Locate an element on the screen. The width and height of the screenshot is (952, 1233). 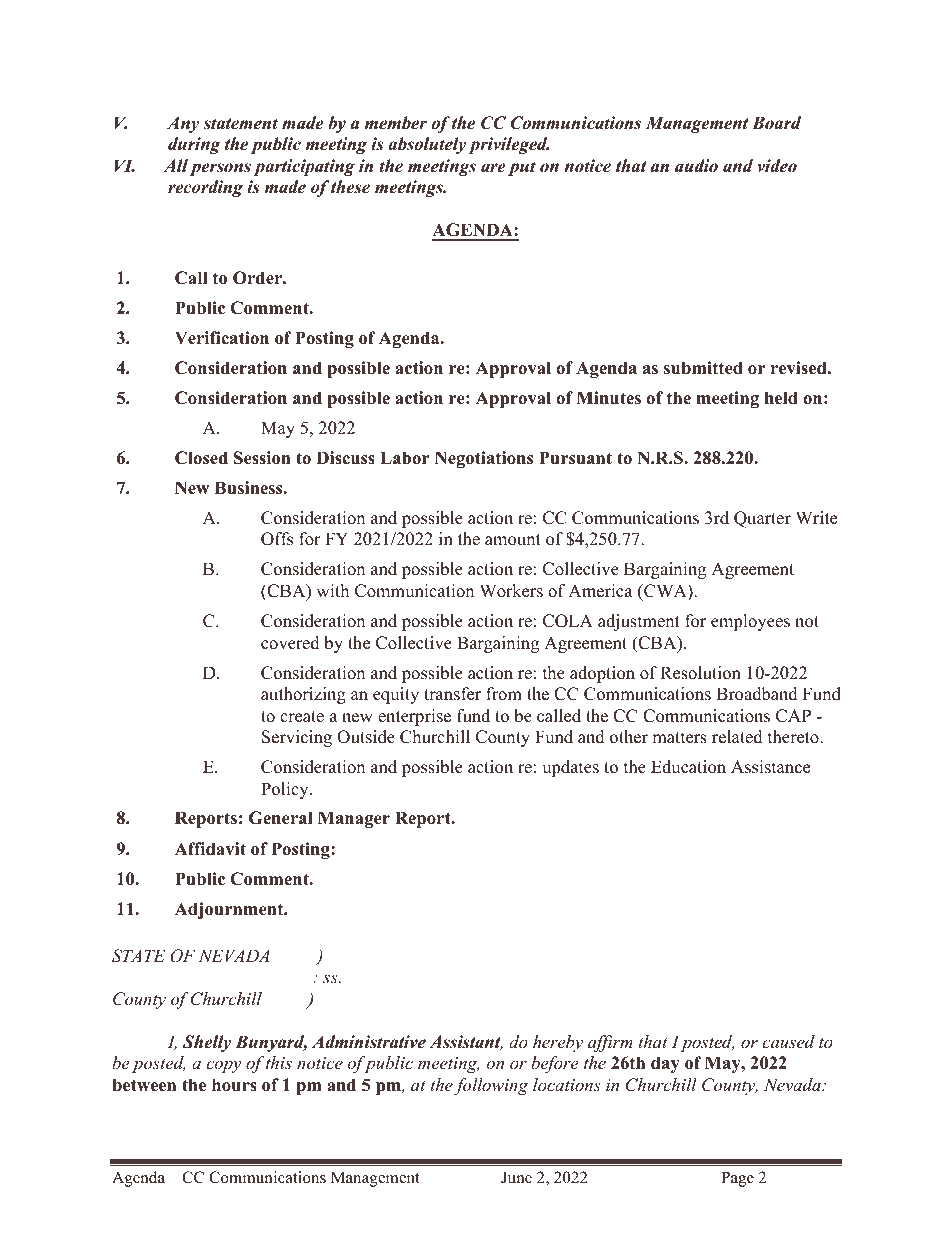
Offs is located at coordinates (277, 539).
